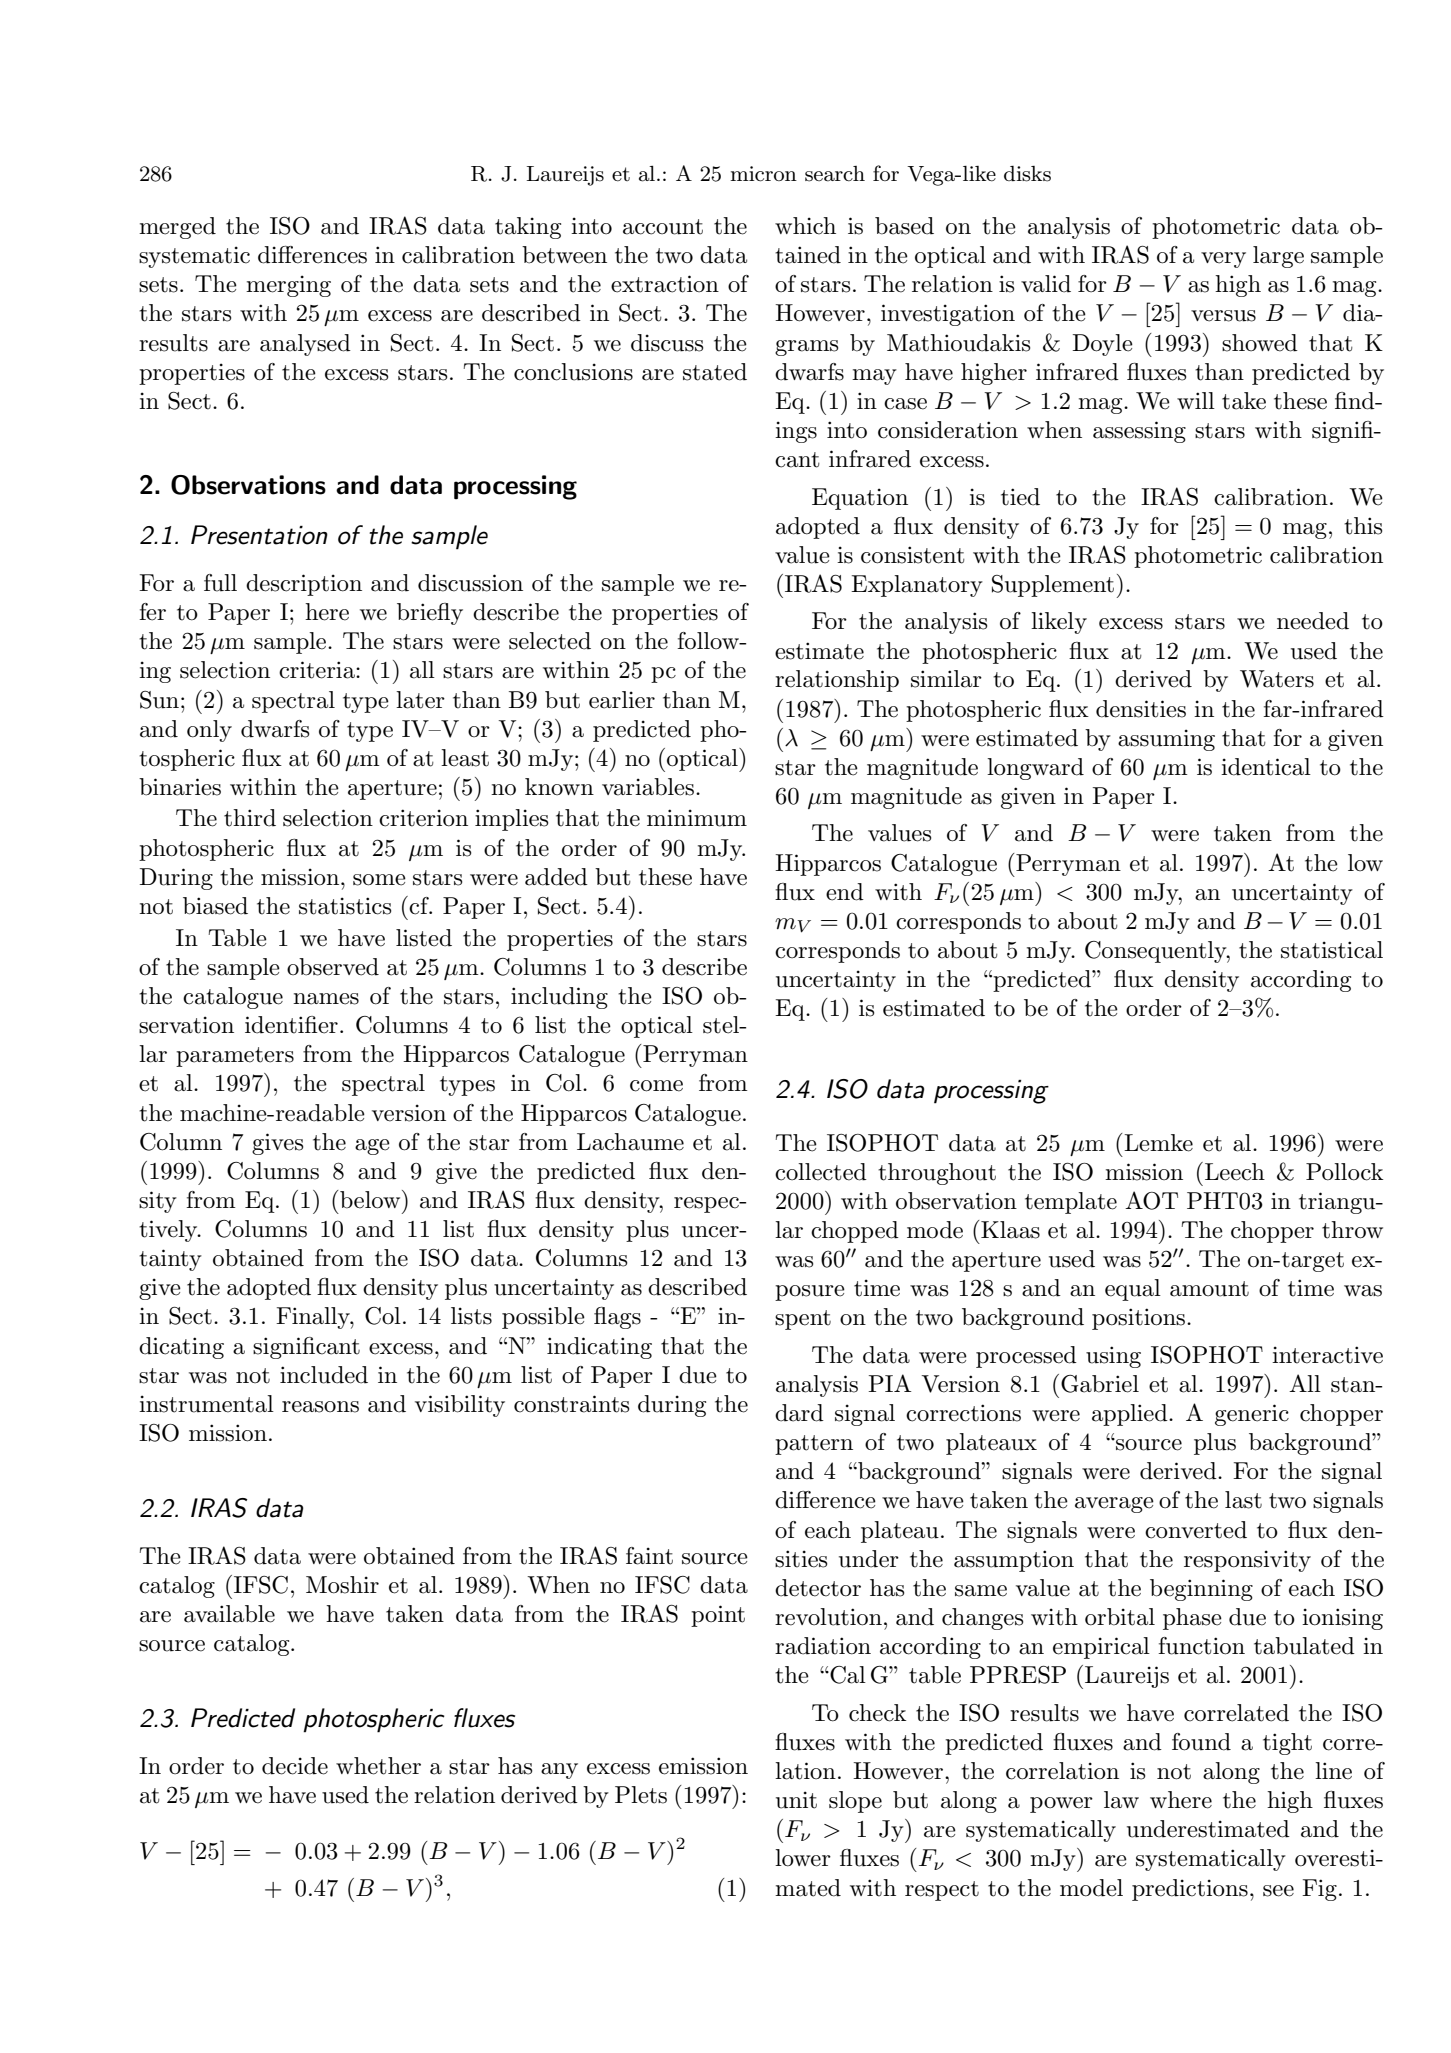 Image resolution: width=1451 pixels, height=2053 pixels. What do you see at coordinates (1190, 1890) in the screenshot?
I see `predictions` at bounding box center [1190, 1890].
